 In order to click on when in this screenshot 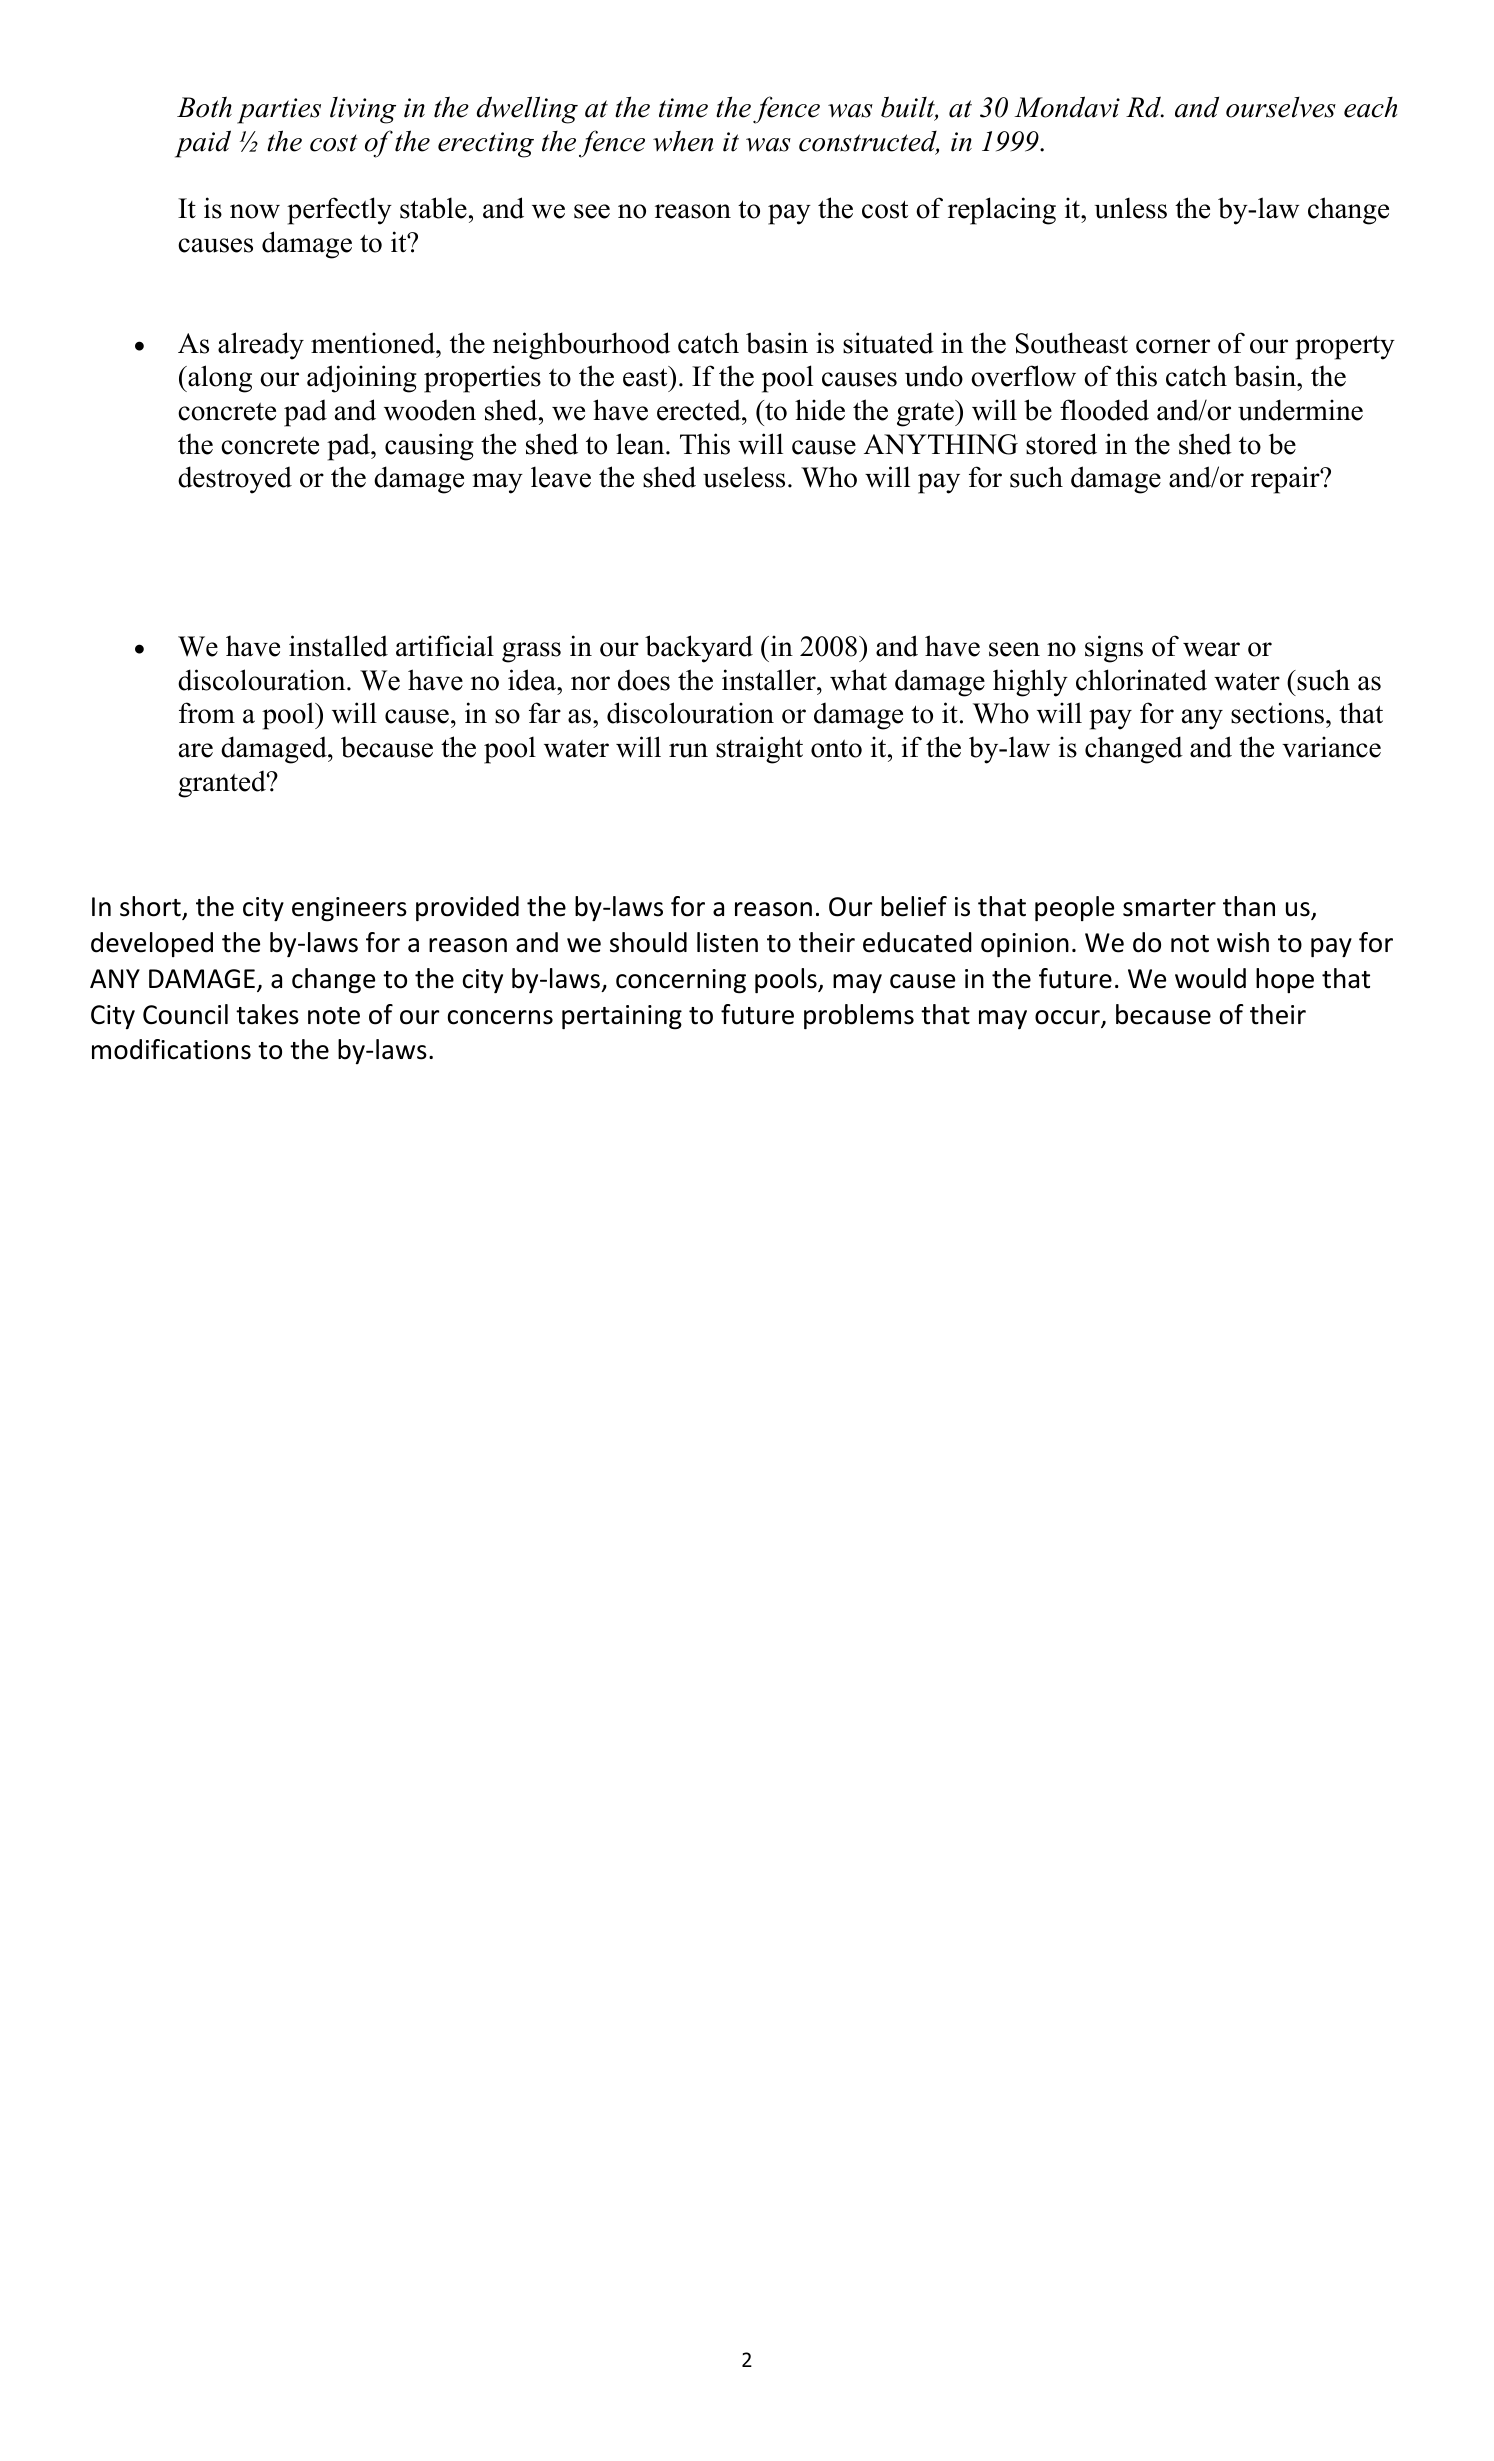, I will do `click(683, 141)`.
